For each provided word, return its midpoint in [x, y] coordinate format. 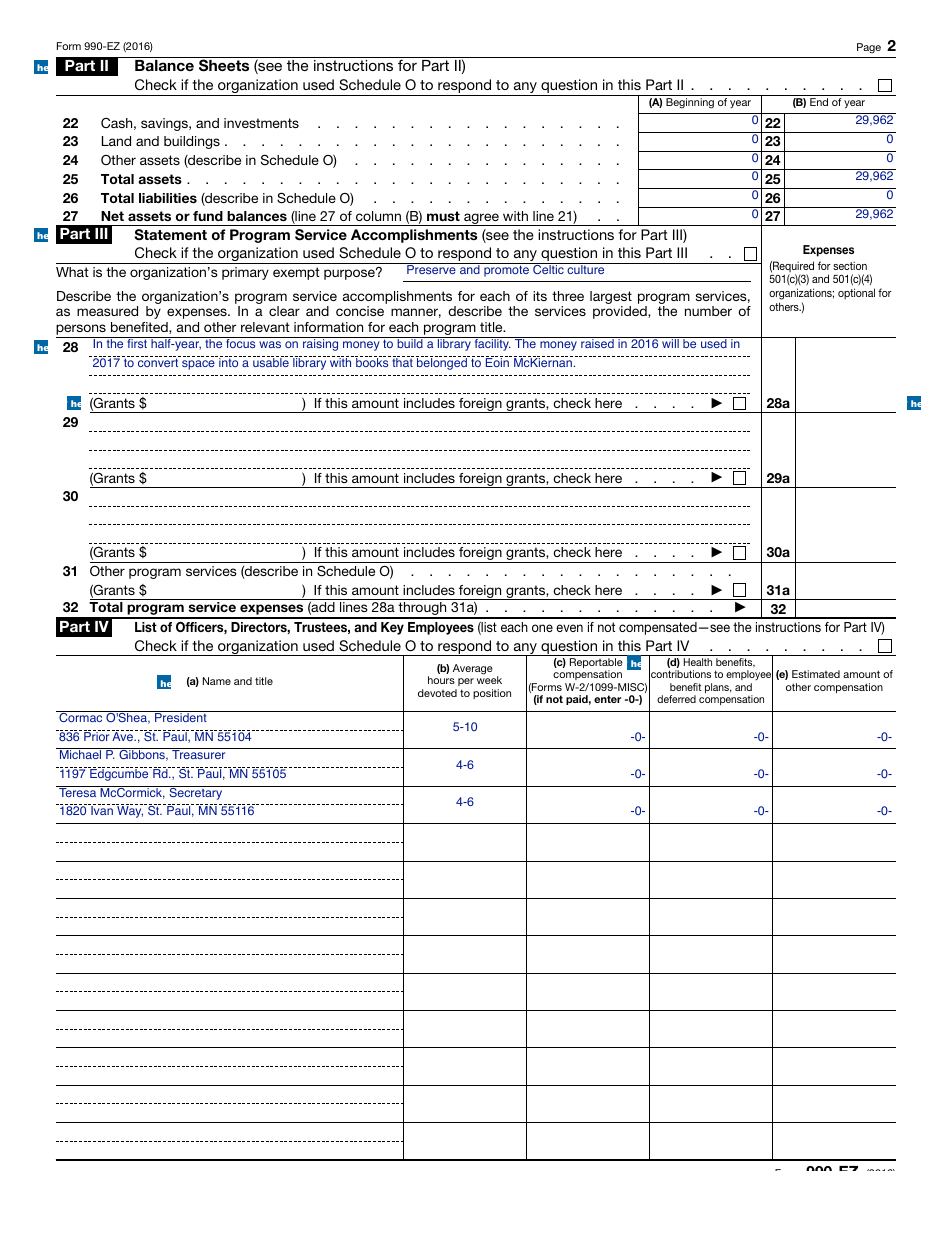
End [819, 102]
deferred [676, 699]
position [492, 694]
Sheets [224, 65]
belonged [442, 363]
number [708, 311]
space [198, 365]
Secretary [196, 793]
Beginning [690, 103]
